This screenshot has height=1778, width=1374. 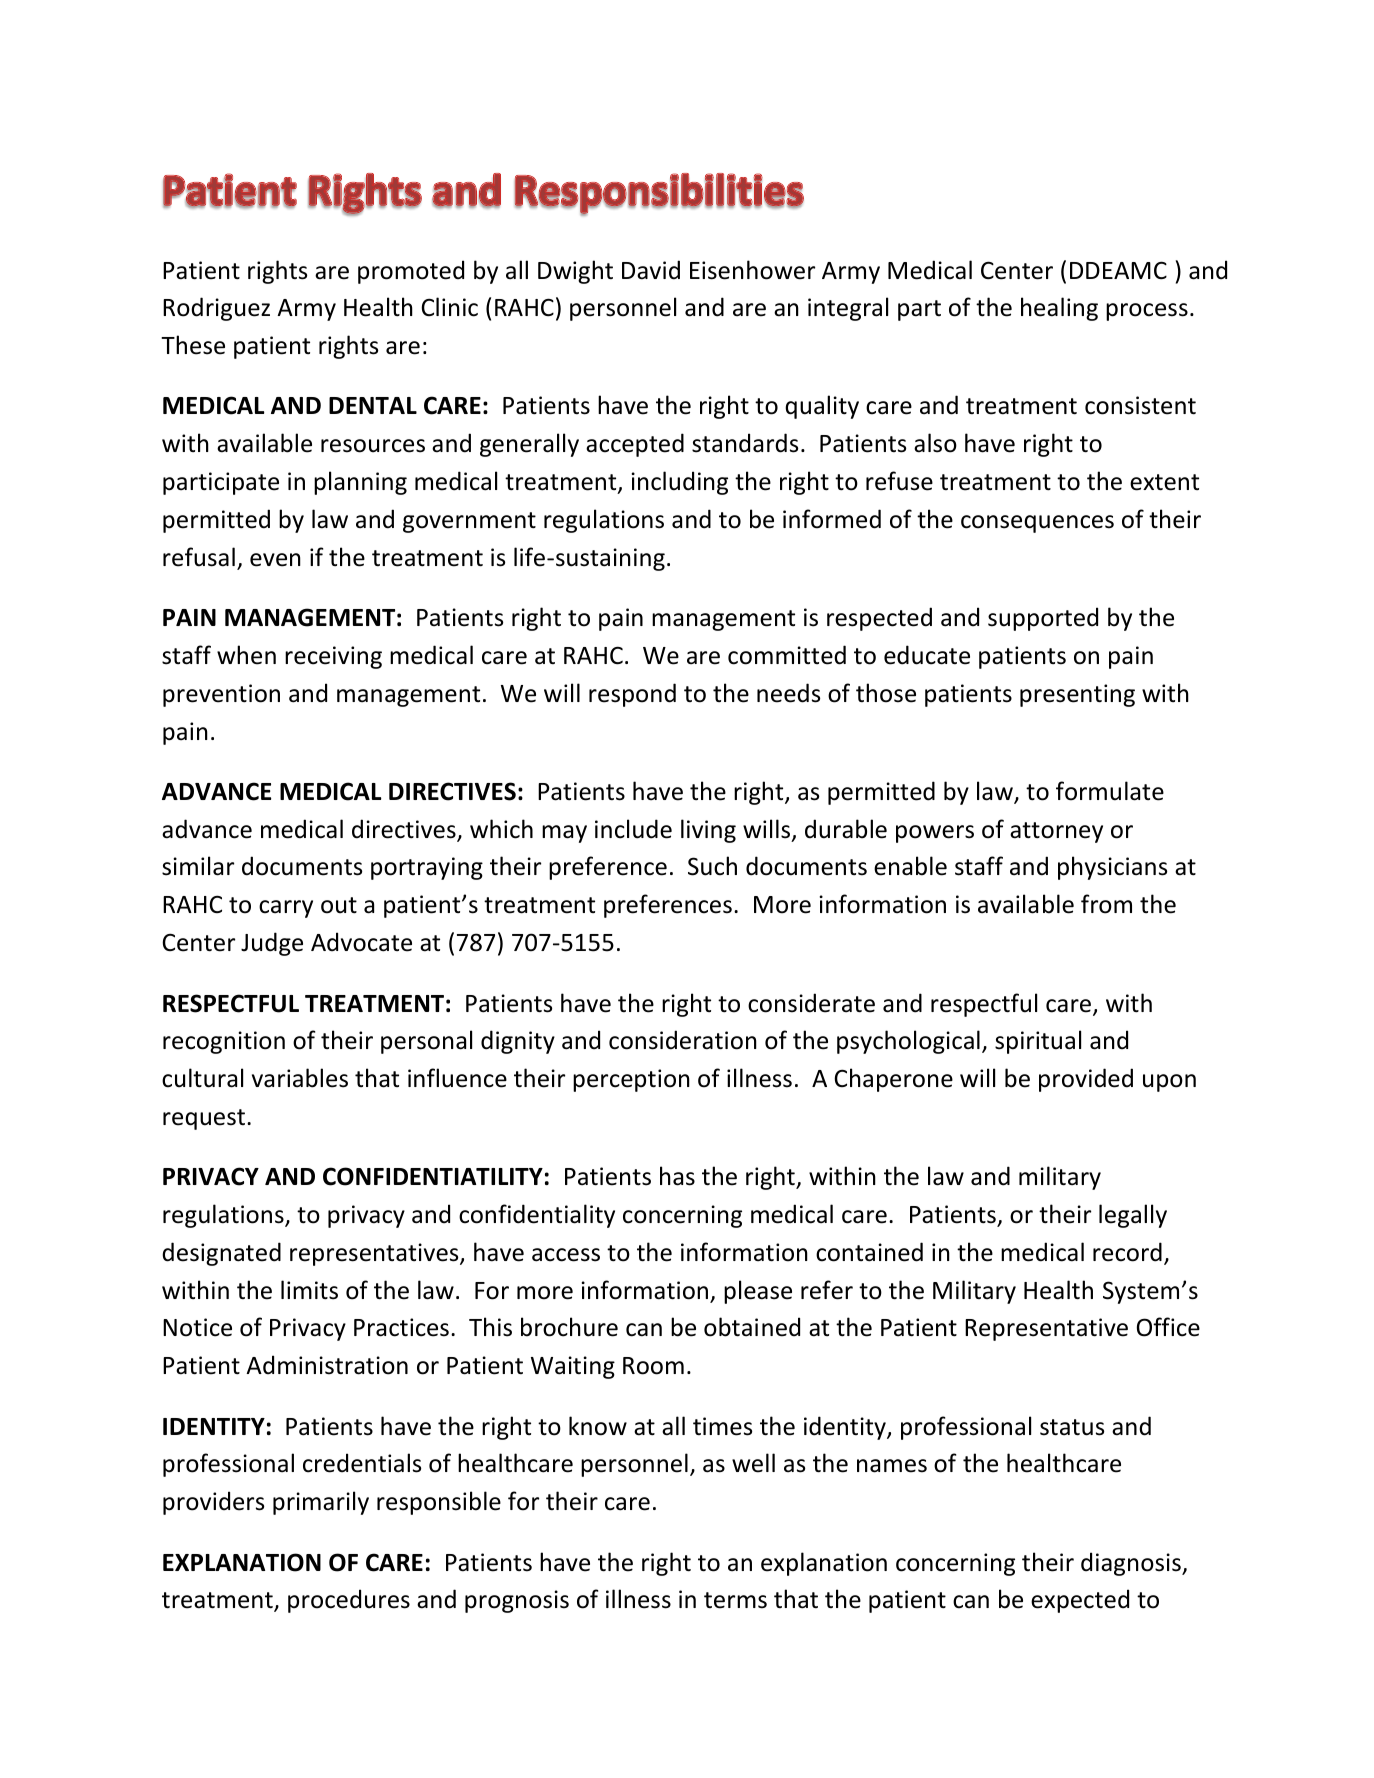 I want to click on has, so click(x=677, y=1176).
